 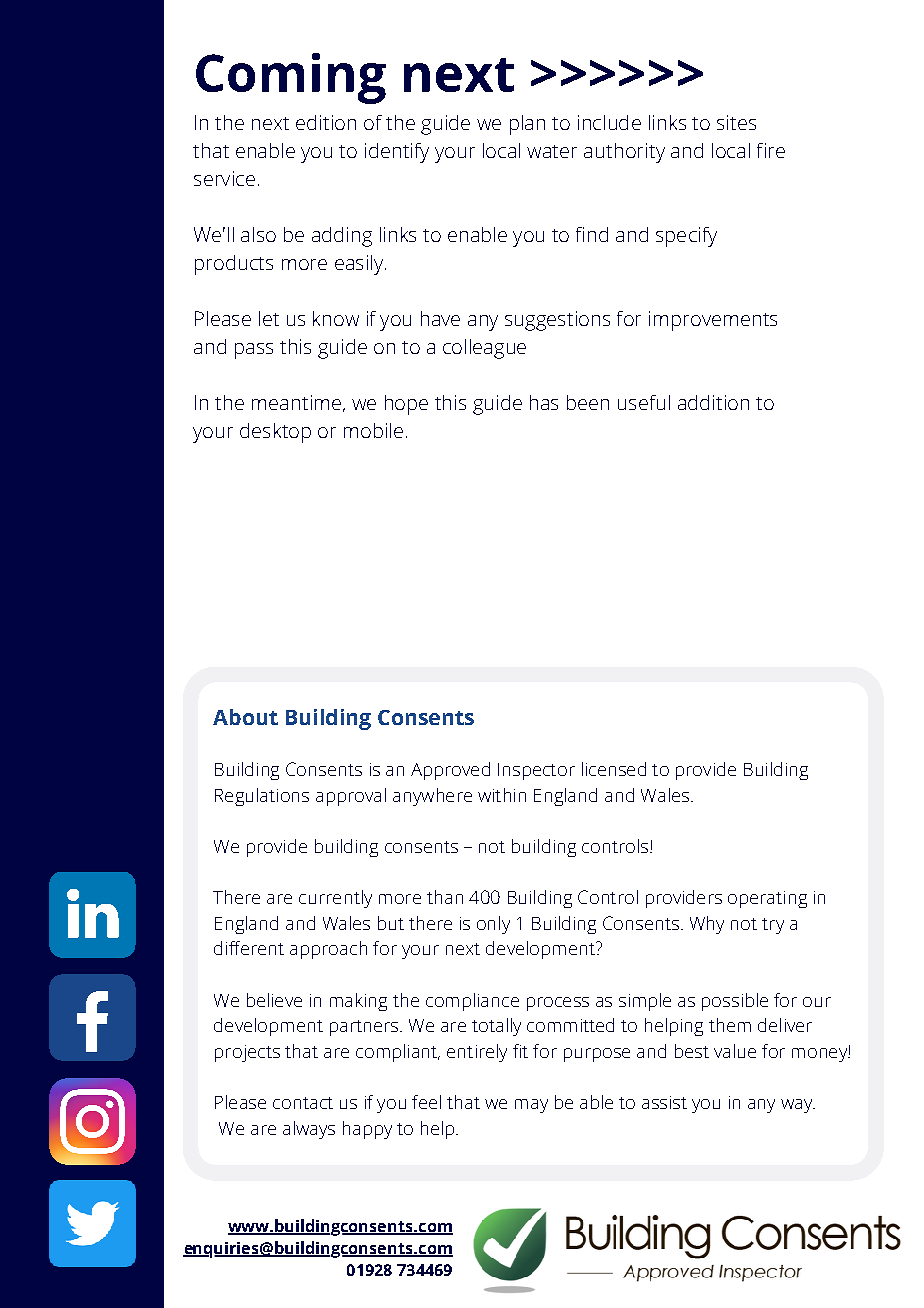 What do you see at coordinates (484, 349) in the image?
I see `colleague` at bounding box center [484, 349].
